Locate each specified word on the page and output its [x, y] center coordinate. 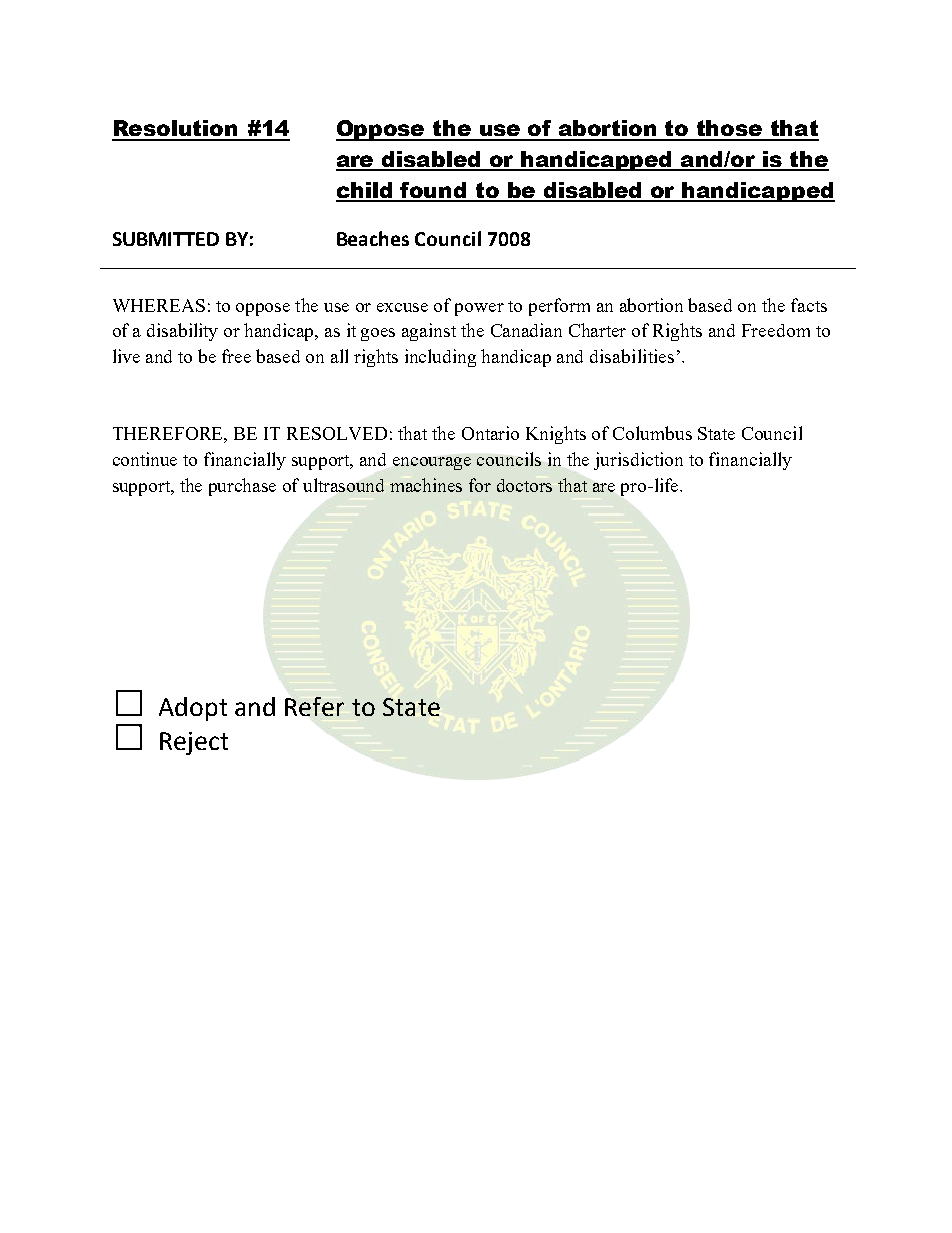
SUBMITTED [166, 239]
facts [809, 305]
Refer [314, 706]
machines [426, 485]
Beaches [373, 238]
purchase [242, 487]
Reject [194, 743]
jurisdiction [638, 461]
